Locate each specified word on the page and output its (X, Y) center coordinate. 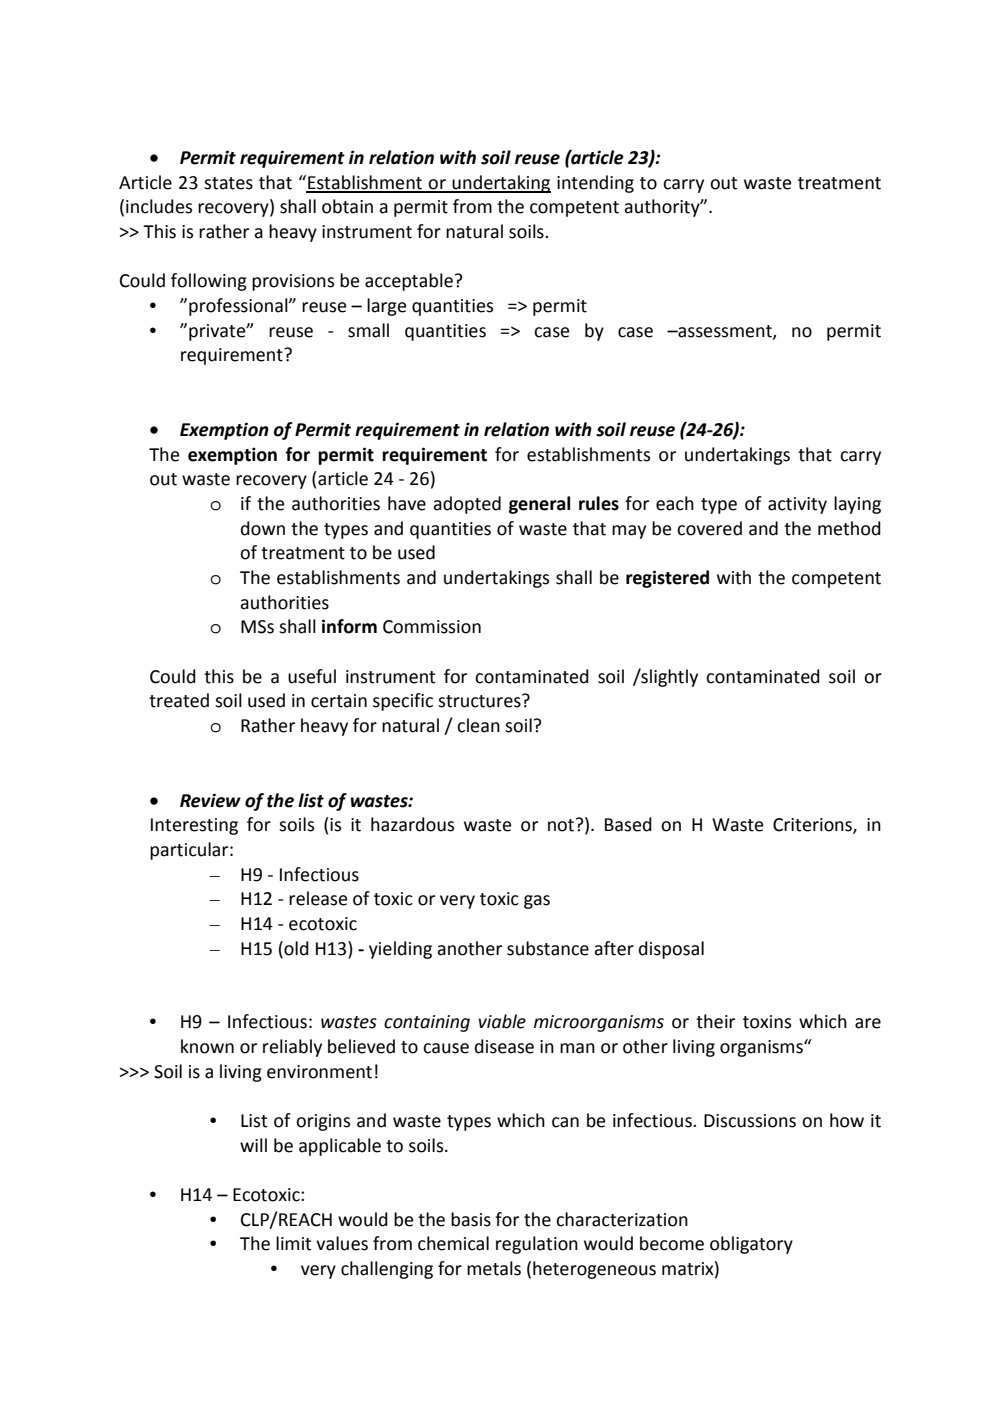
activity (797, 505)
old (295, 948)
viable (502, 1021)
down (263, 528)
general (539, 505)
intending (595, 184)
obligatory (751, 1245)
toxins (767, 1022)
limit (294, 1243)
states (228, 183)
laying (857, 505)
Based (628, 824)
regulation (537, 1245)
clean (478, 725)
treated (179, 700)
